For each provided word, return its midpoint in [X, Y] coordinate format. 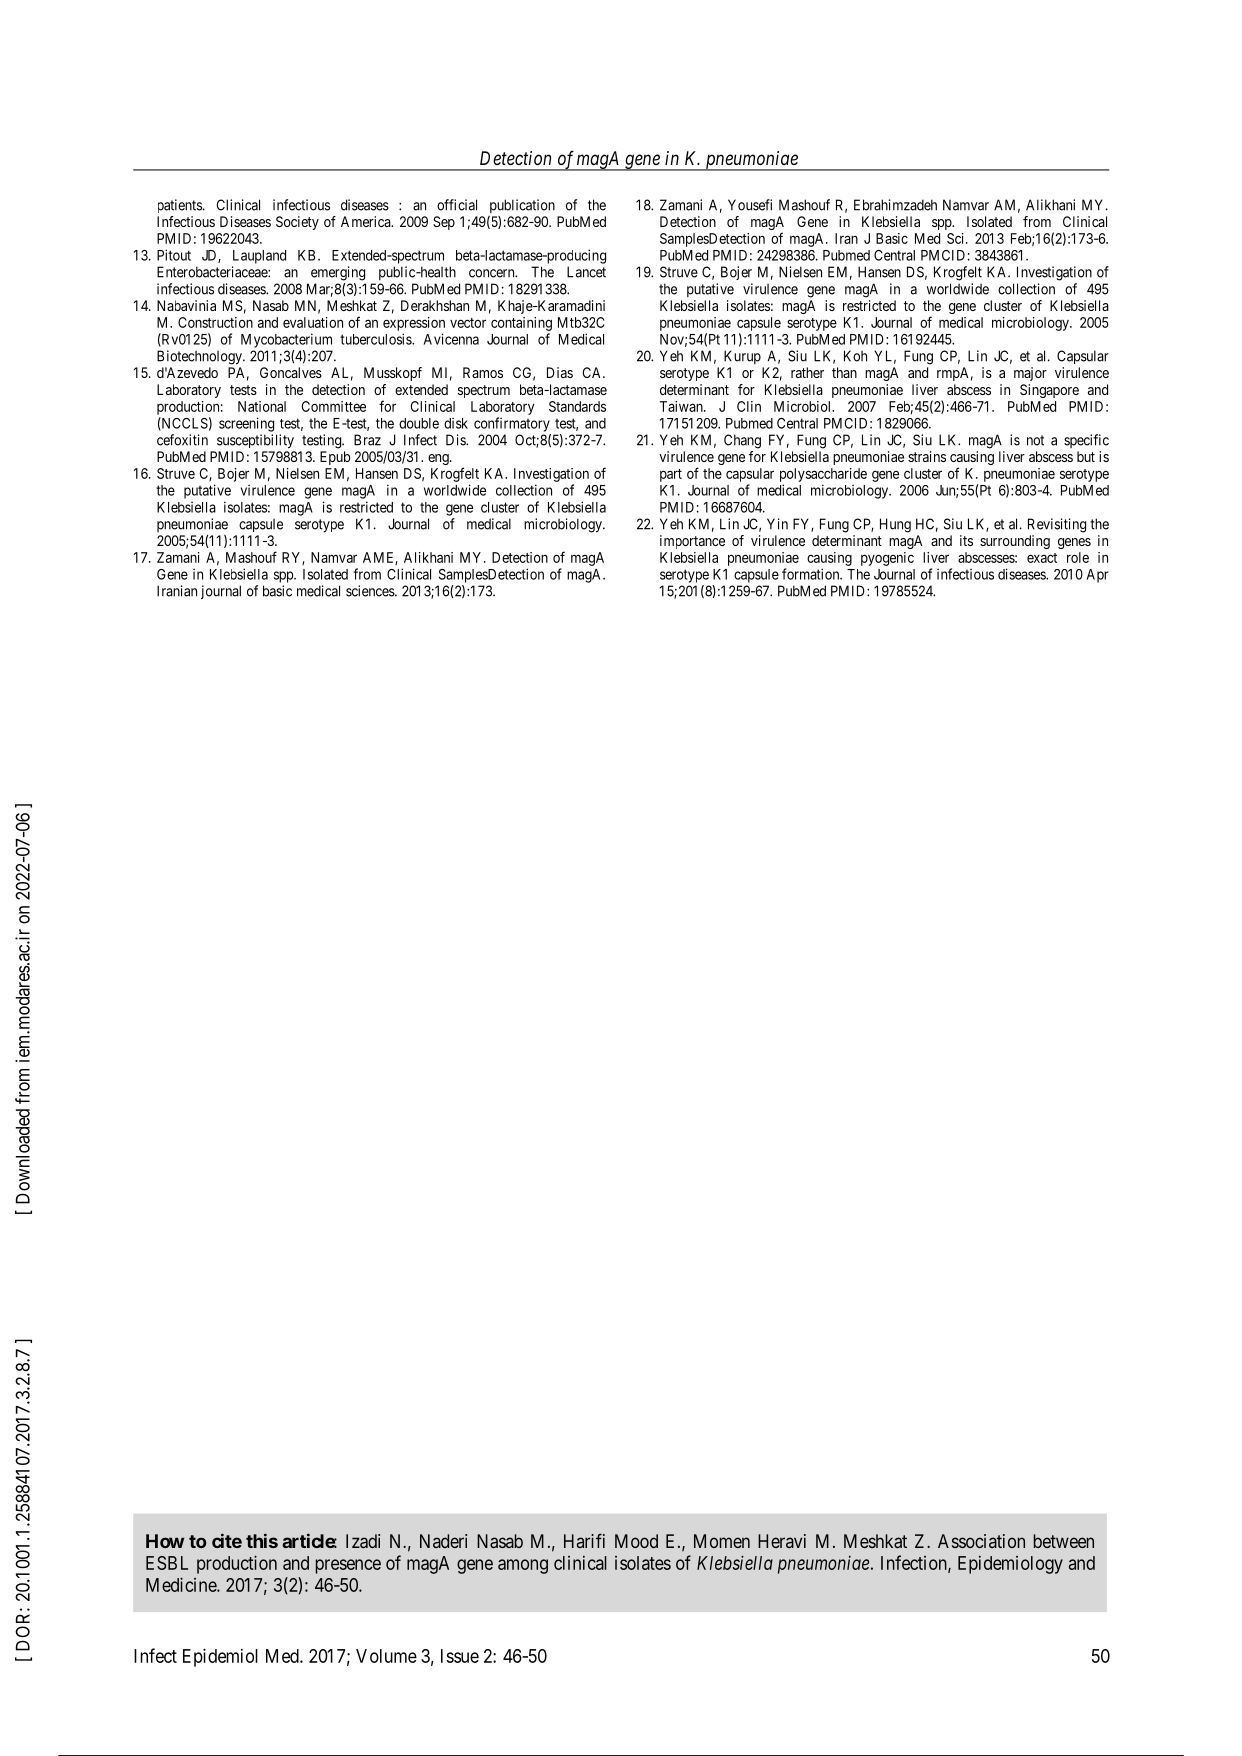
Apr [1098, 576]
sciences [371, 591]
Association [981, 1541]
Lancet [586, 272]
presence [348, 1566]
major [1030, 374]
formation [812, 574]
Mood [636, 1541]
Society [297, 223]
